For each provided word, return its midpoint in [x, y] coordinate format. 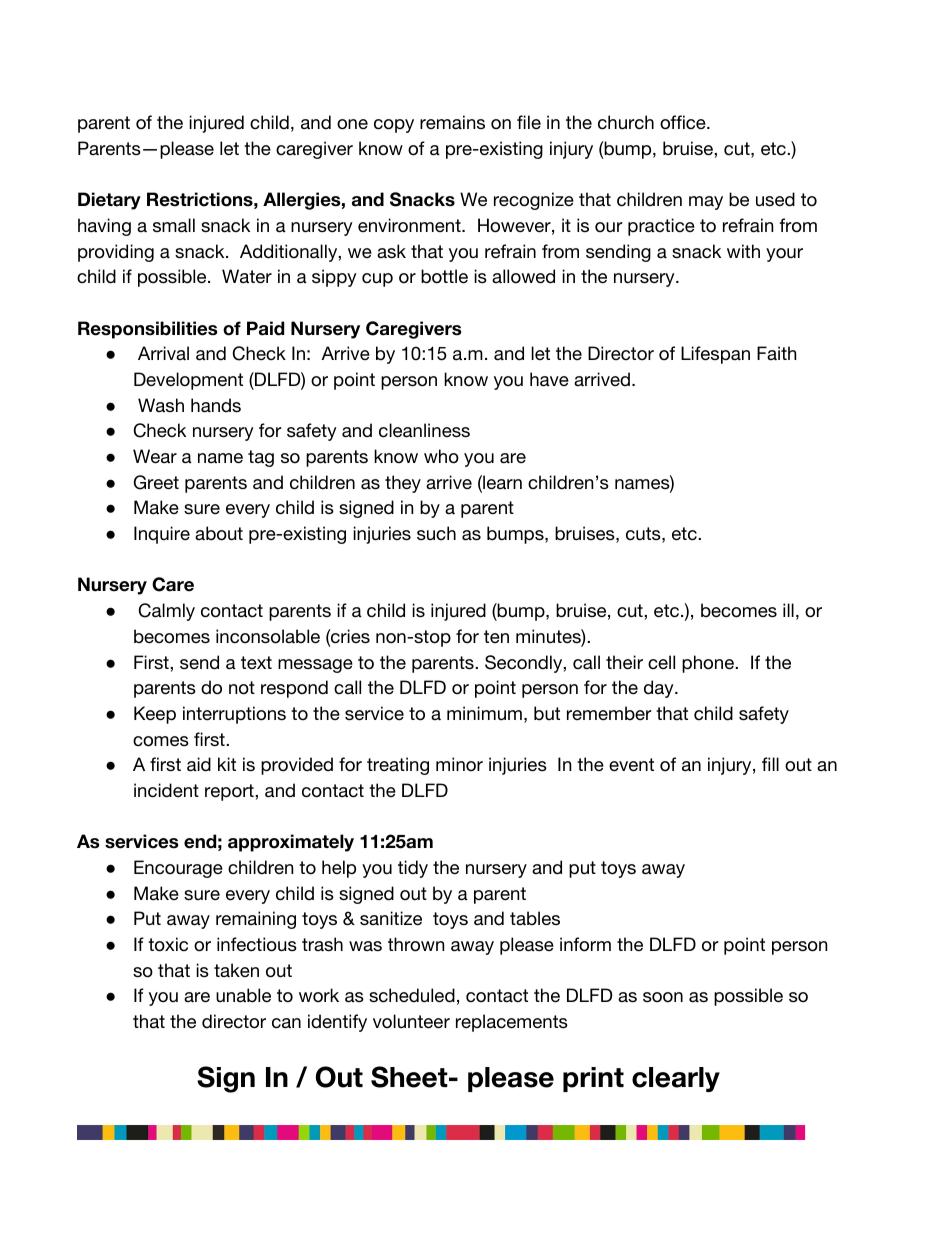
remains [452, 122]
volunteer [411, 1021]
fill [770, 764]
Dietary [109, 201]
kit [227, 764]
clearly [676, 1079]
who [441, 456]
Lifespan [715, 355]
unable [243, 995]
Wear [155, 456]
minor [459, 764]
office [683, 122]
